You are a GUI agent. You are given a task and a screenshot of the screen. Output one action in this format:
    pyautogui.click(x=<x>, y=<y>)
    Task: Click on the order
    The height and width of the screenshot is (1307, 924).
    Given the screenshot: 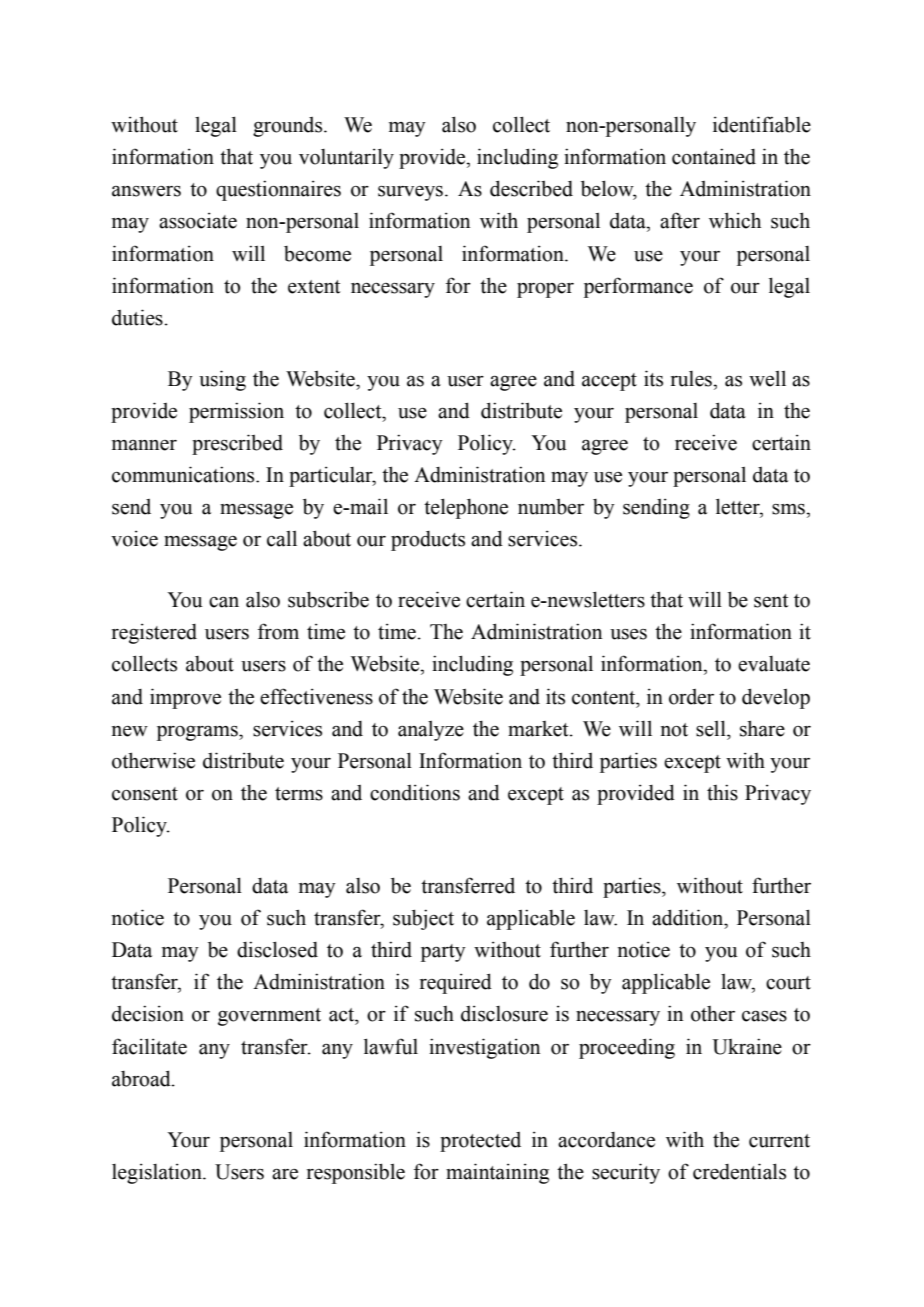 What is the action you would take?
    pyautogui.click(x=691, y=697)
